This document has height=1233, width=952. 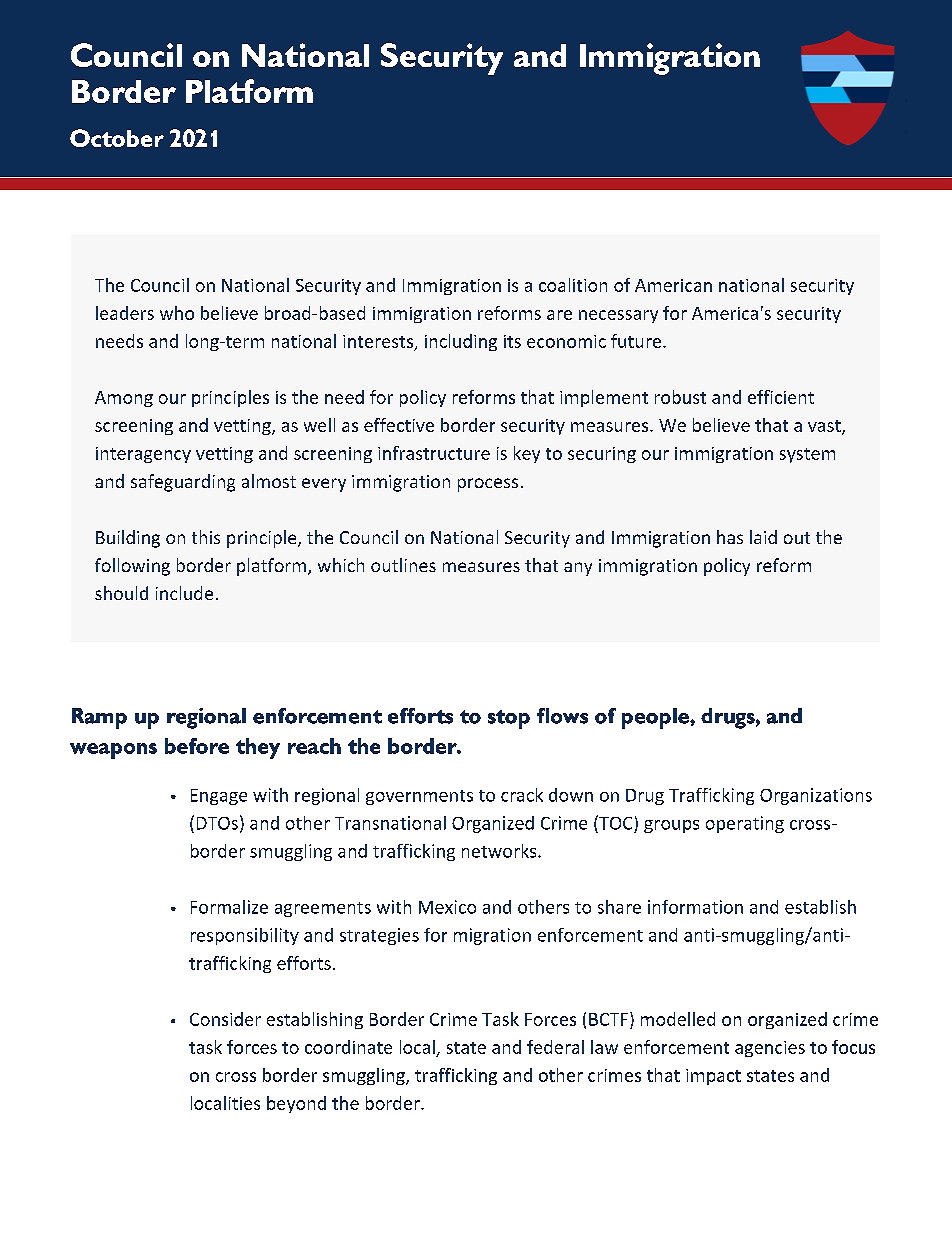 I want to click on operating, so click(x=745, y=824).
